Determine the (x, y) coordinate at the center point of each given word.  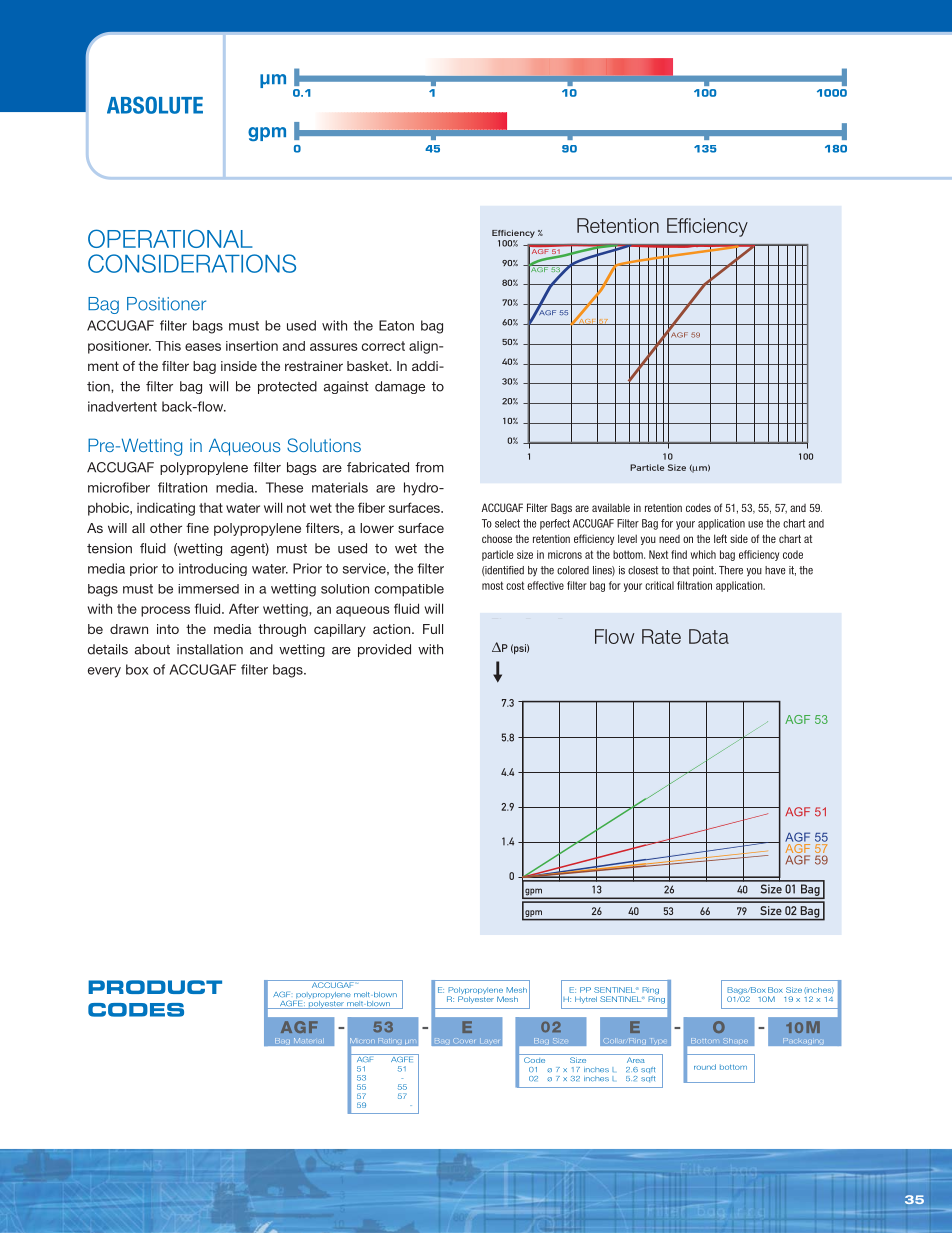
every (104, 672)
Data (709, 636)
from (429, 467)
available (611, 507)
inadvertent (122, 406)
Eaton (396, 325)
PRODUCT (155, 987)
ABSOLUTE (155, 105)
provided (384, 650)
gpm (267, 134)
